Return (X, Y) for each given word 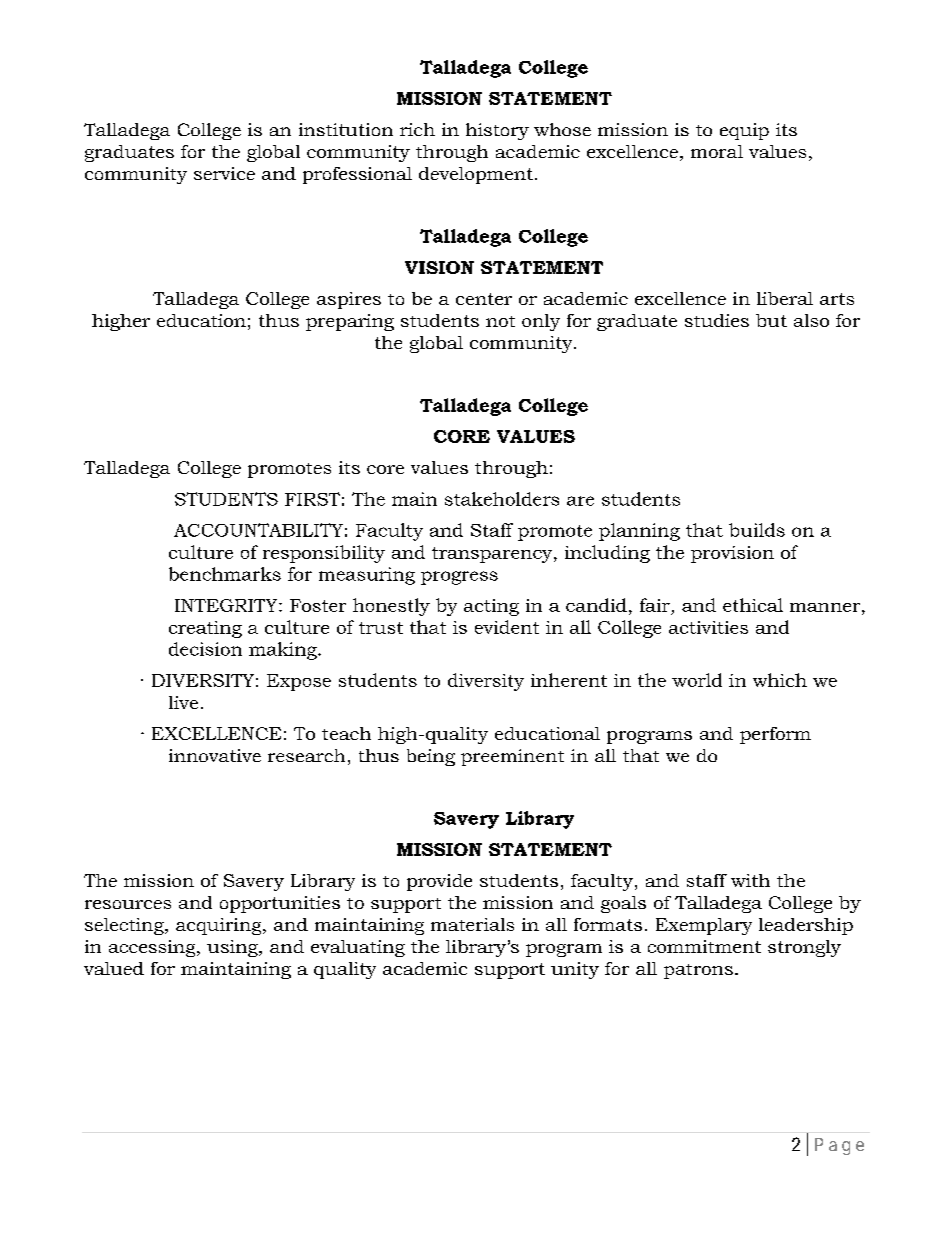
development (476, 175)
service (224, 173)
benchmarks (225, 574)
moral (717, 151)
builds (757, 530)
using (233, 948)
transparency (493, 555)
